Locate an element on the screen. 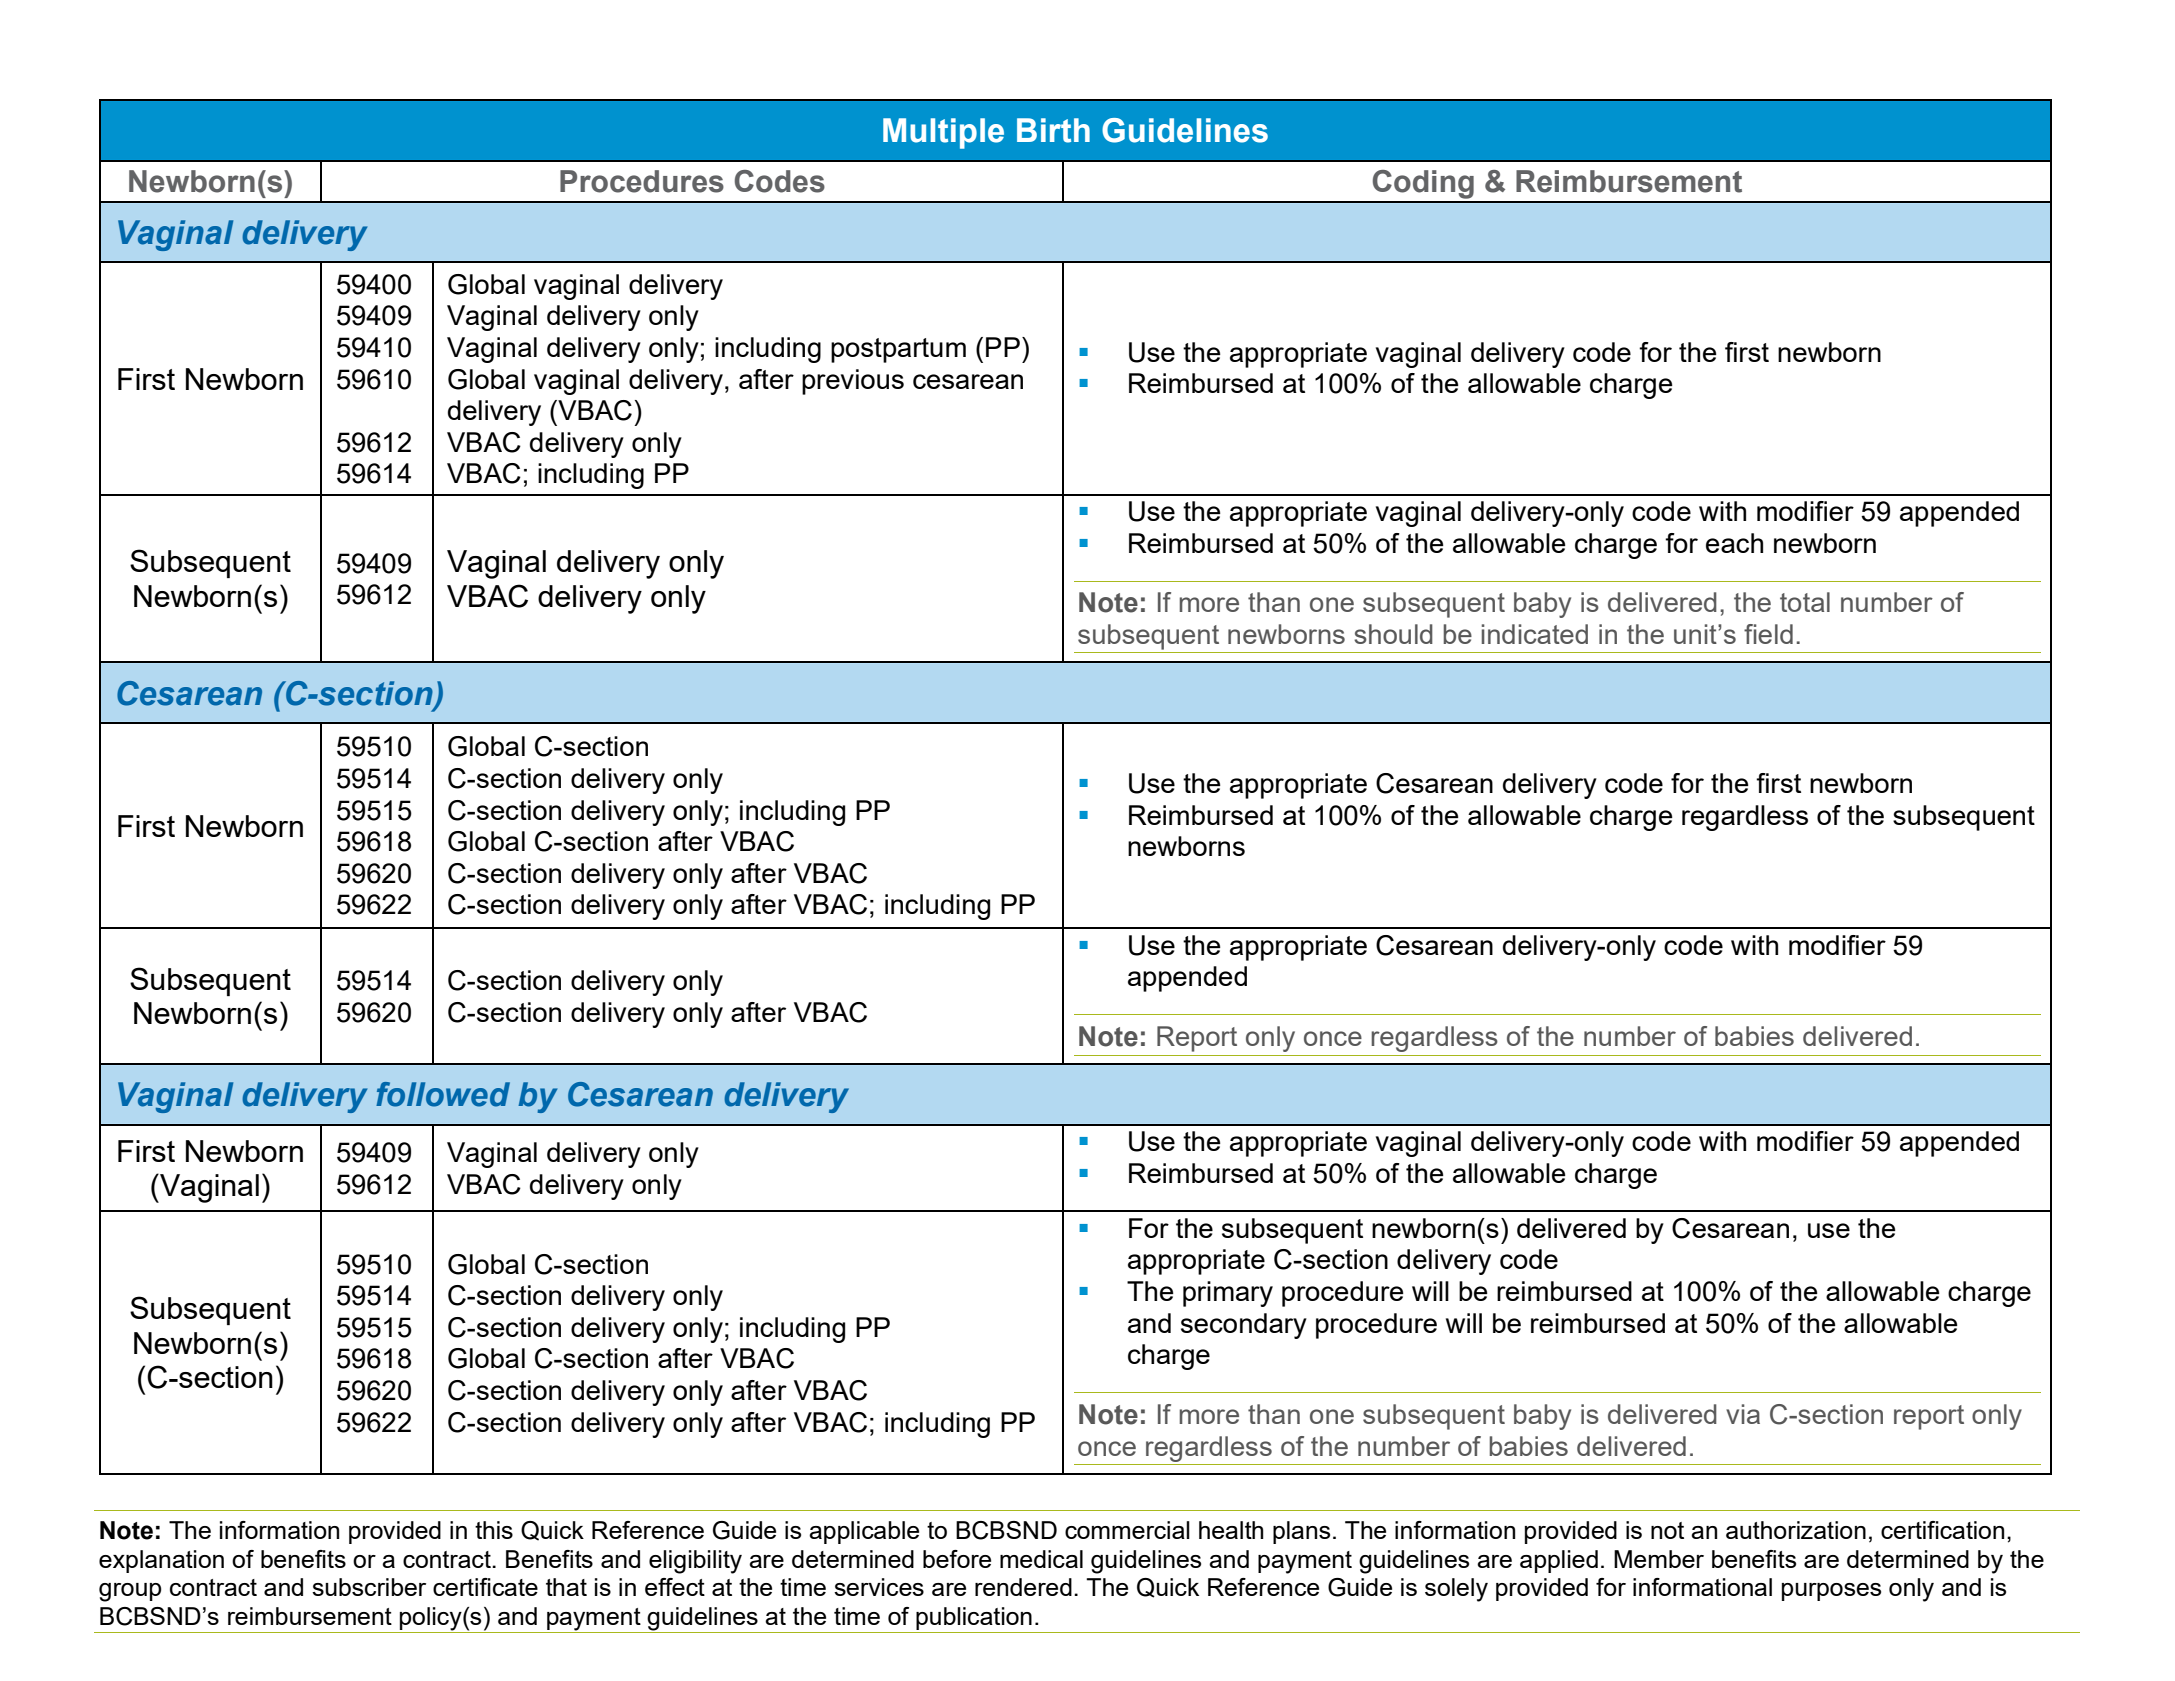 This screenshot has height=1681, width=2175. each is located at coordinates (1734, 543).
